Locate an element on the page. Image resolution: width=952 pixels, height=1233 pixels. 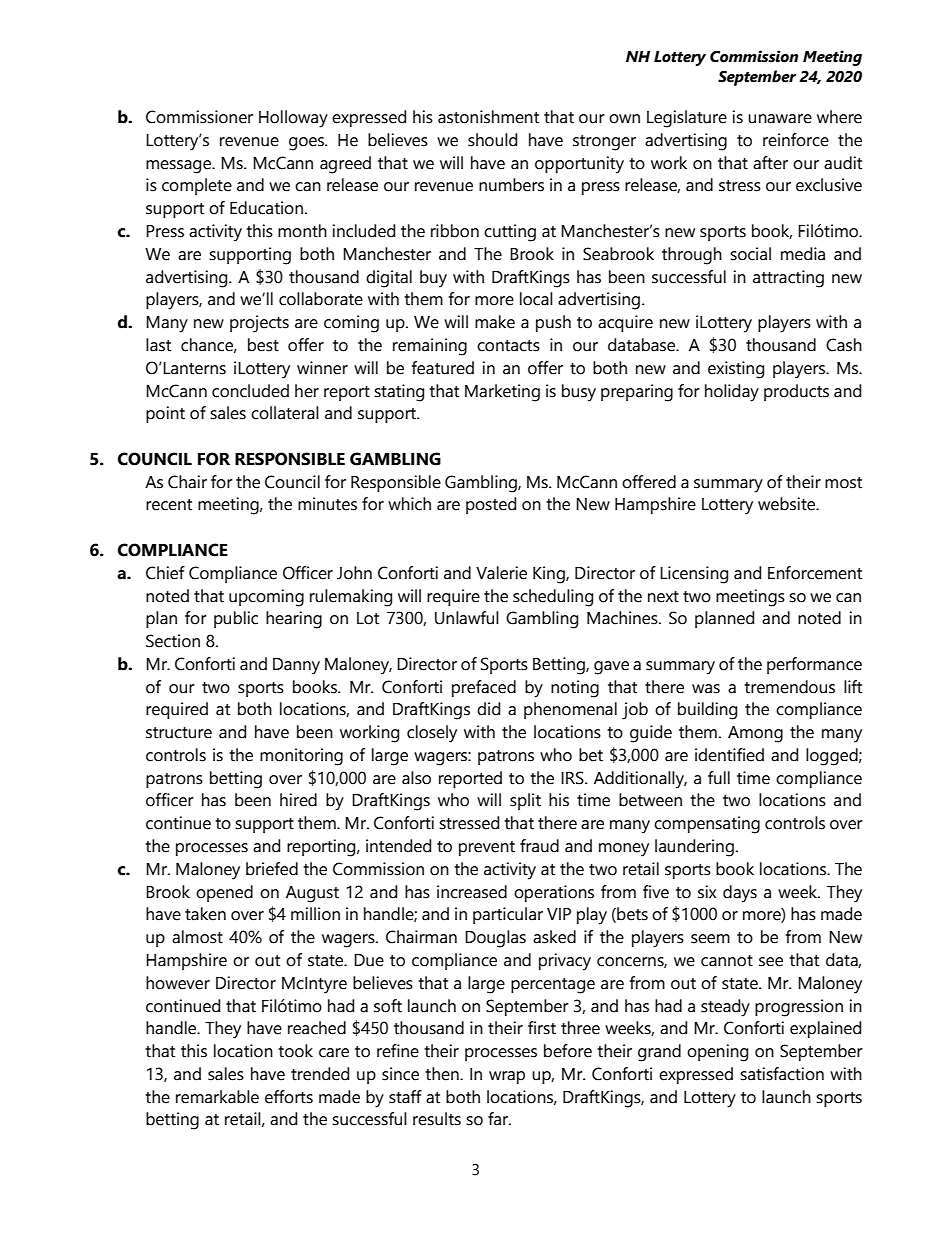
should is located at coordinates (492, 140).
